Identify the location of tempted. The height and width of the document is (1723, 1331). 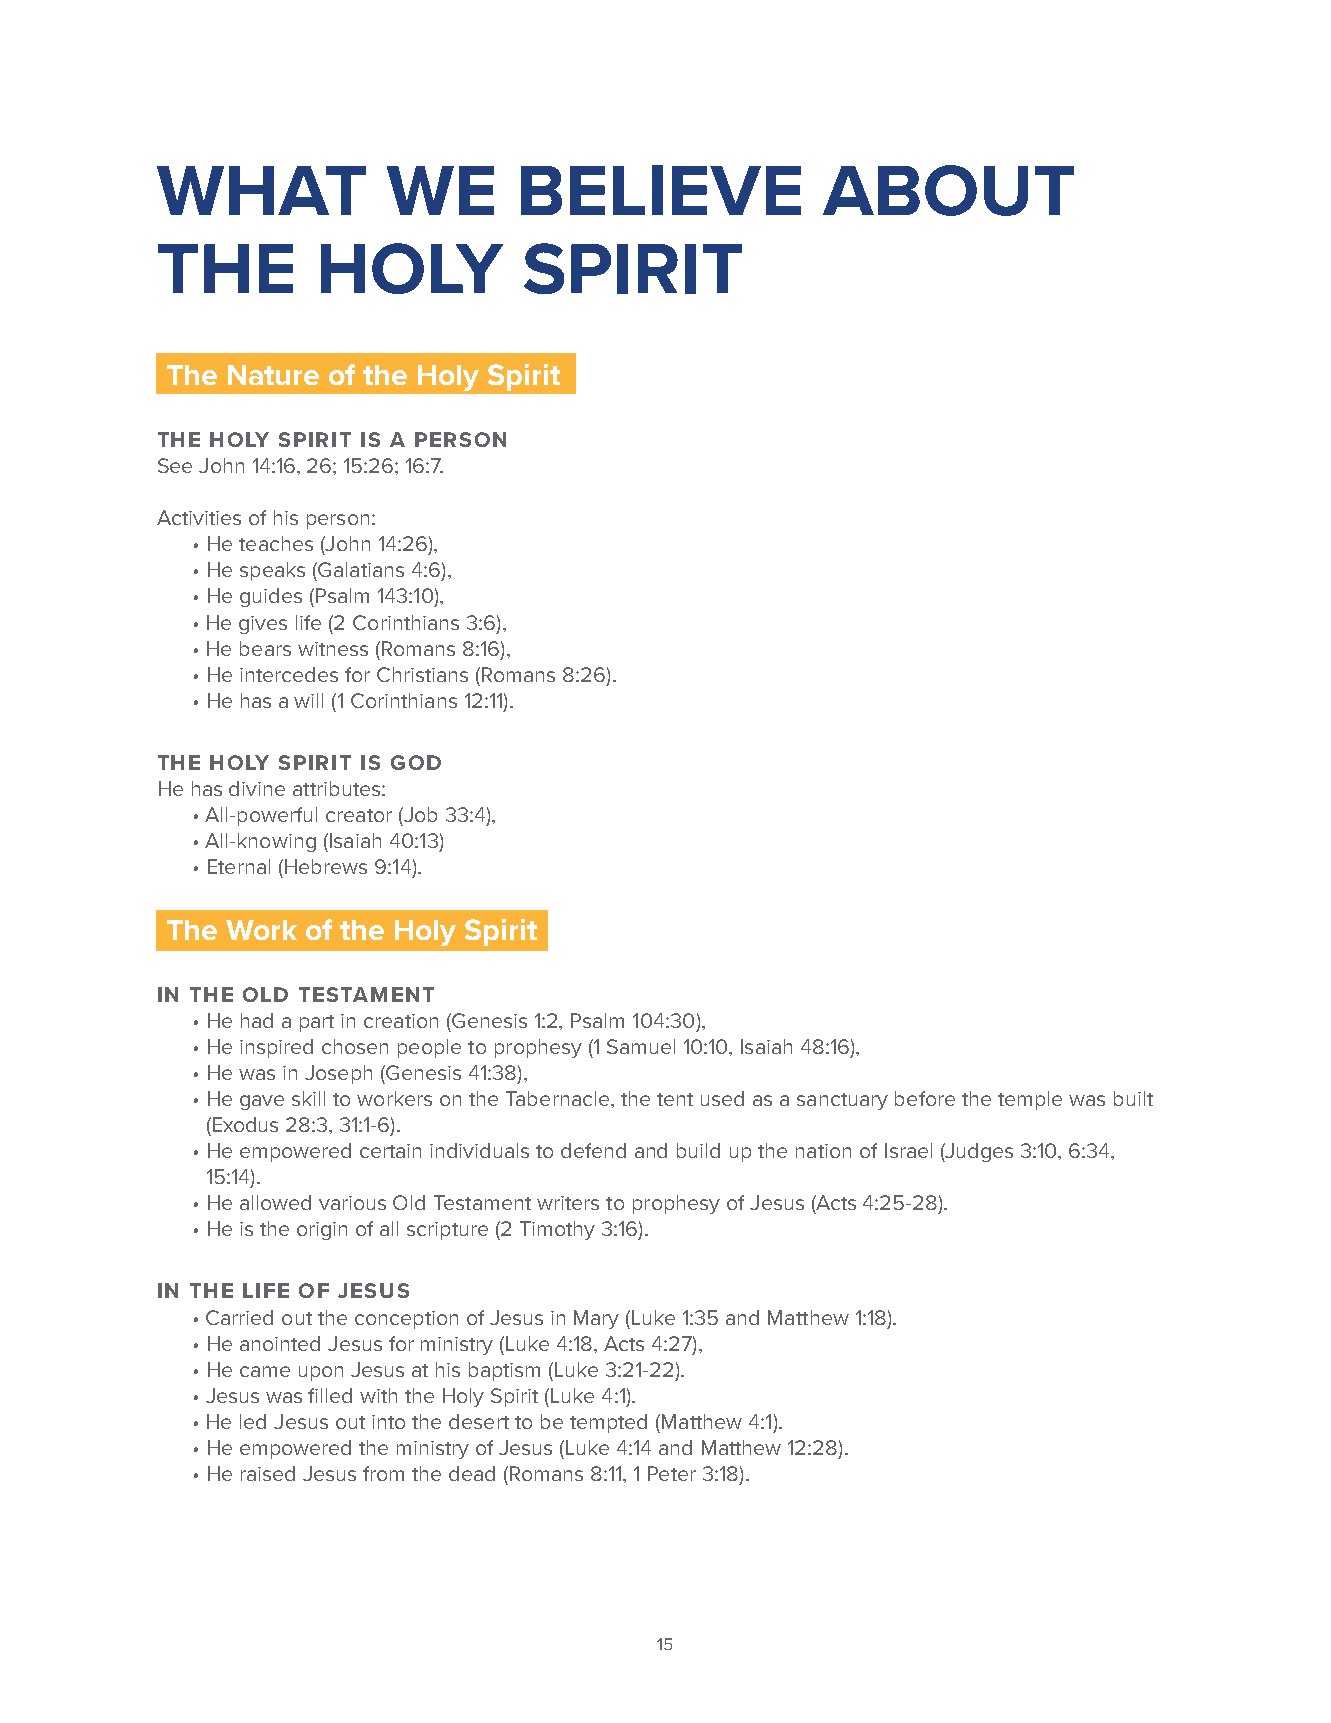
(608, 1423).
